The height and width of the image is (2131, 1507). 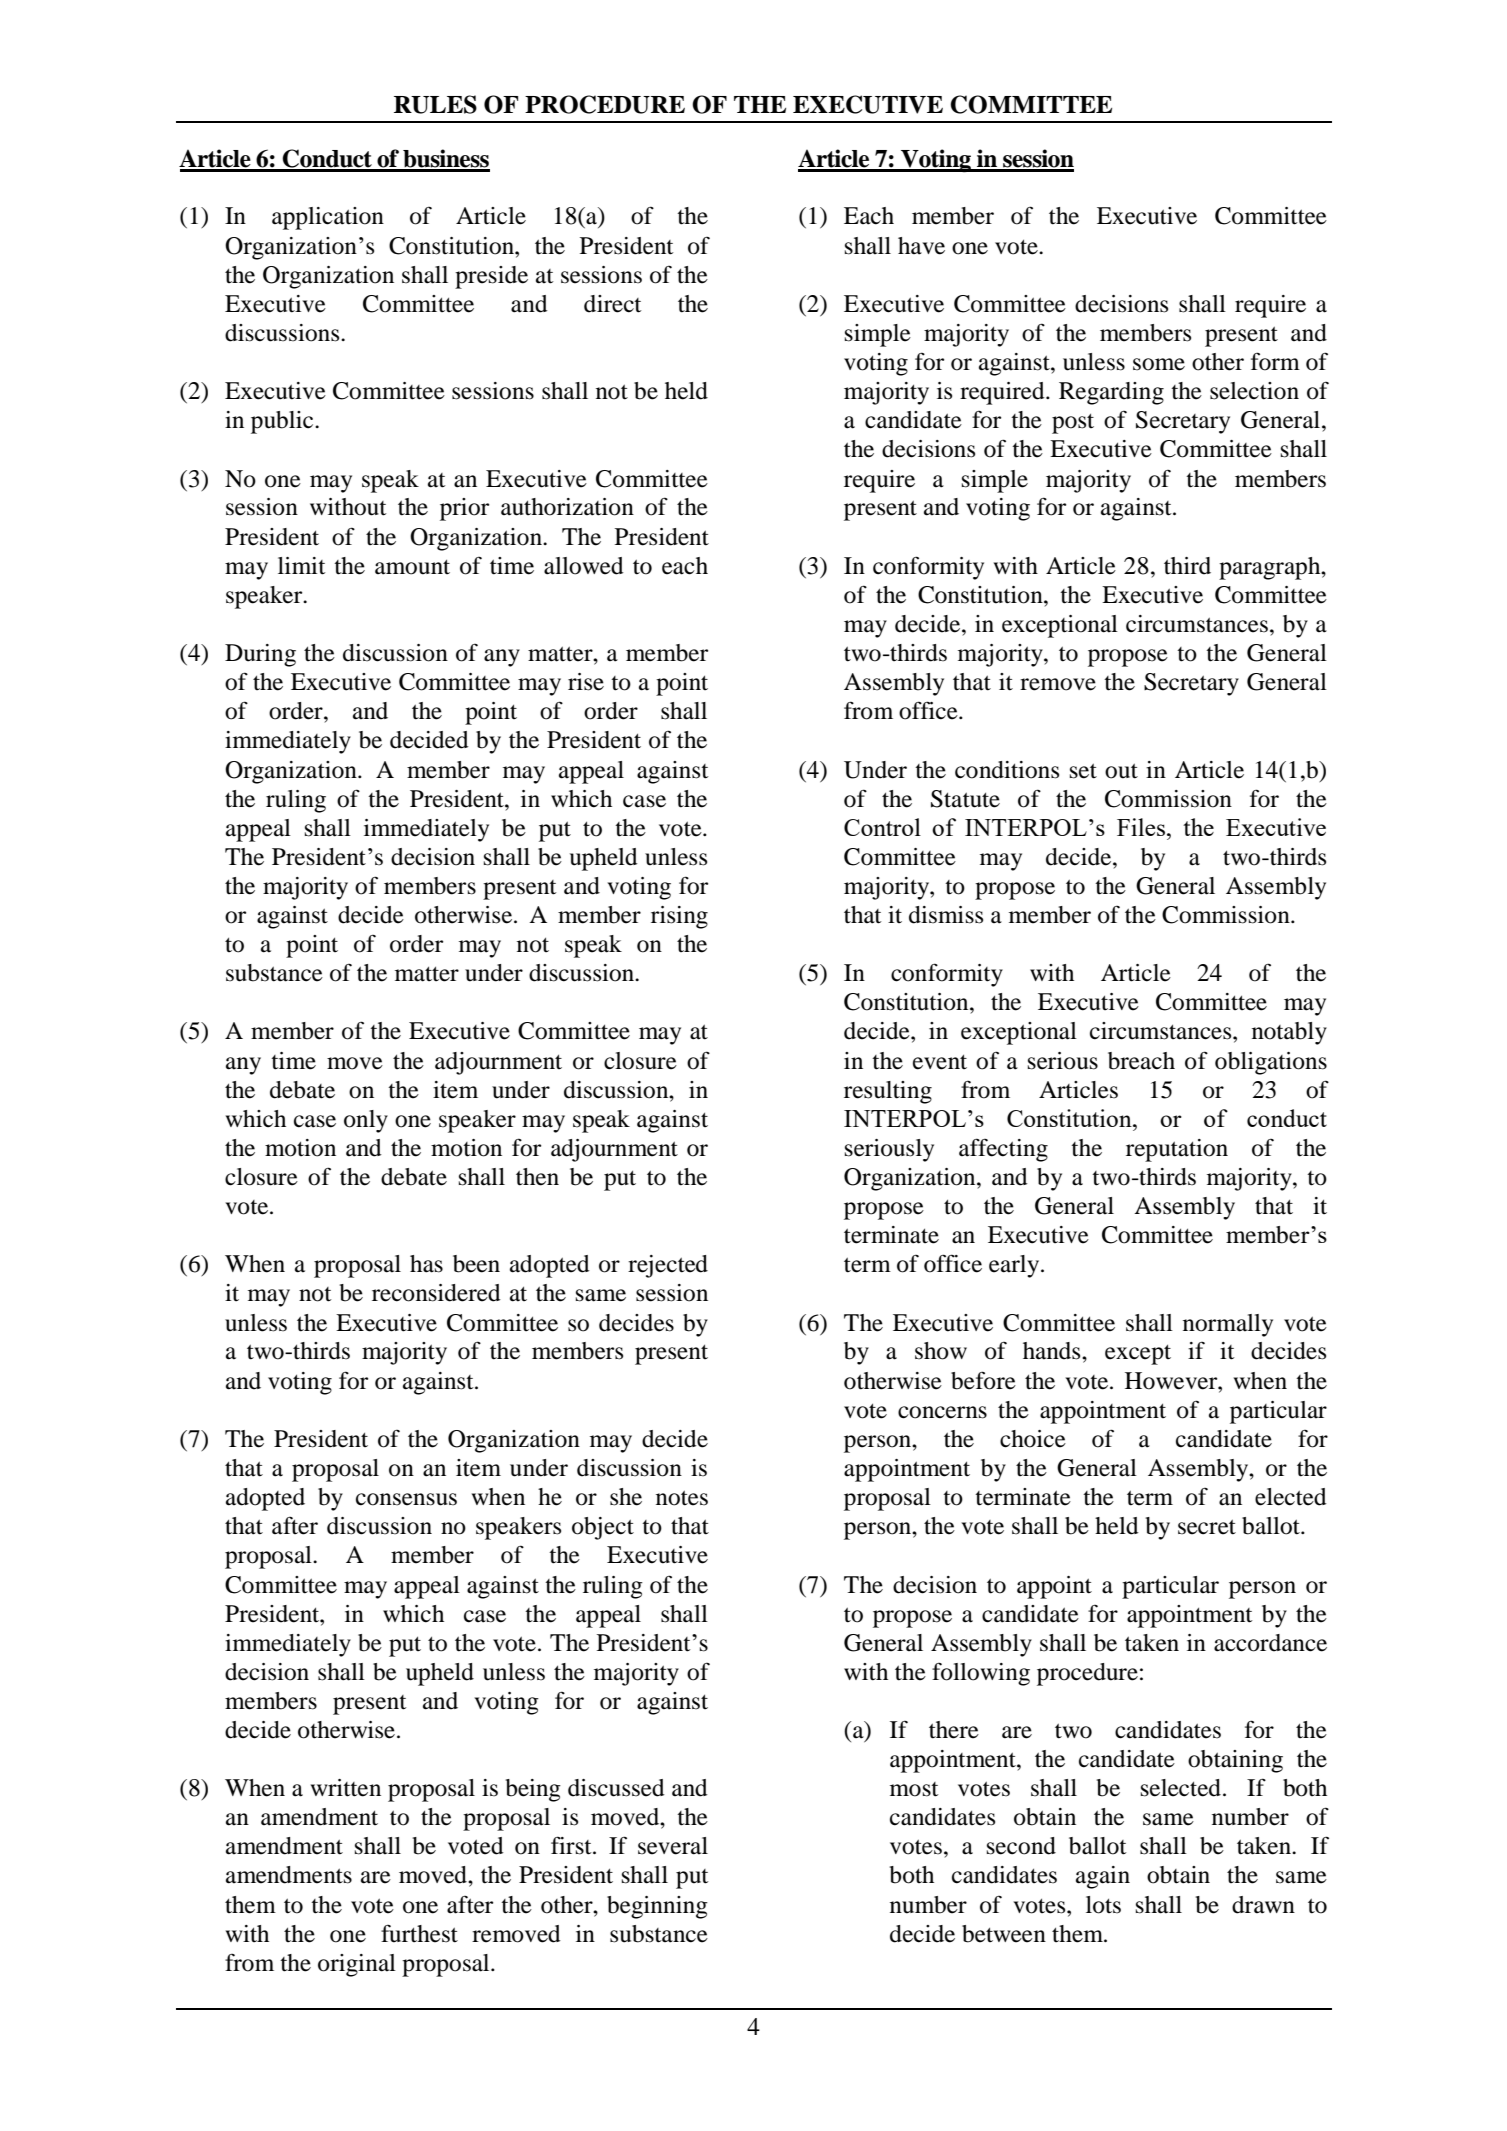 I want to click on have, so click(x=921, y=246).
